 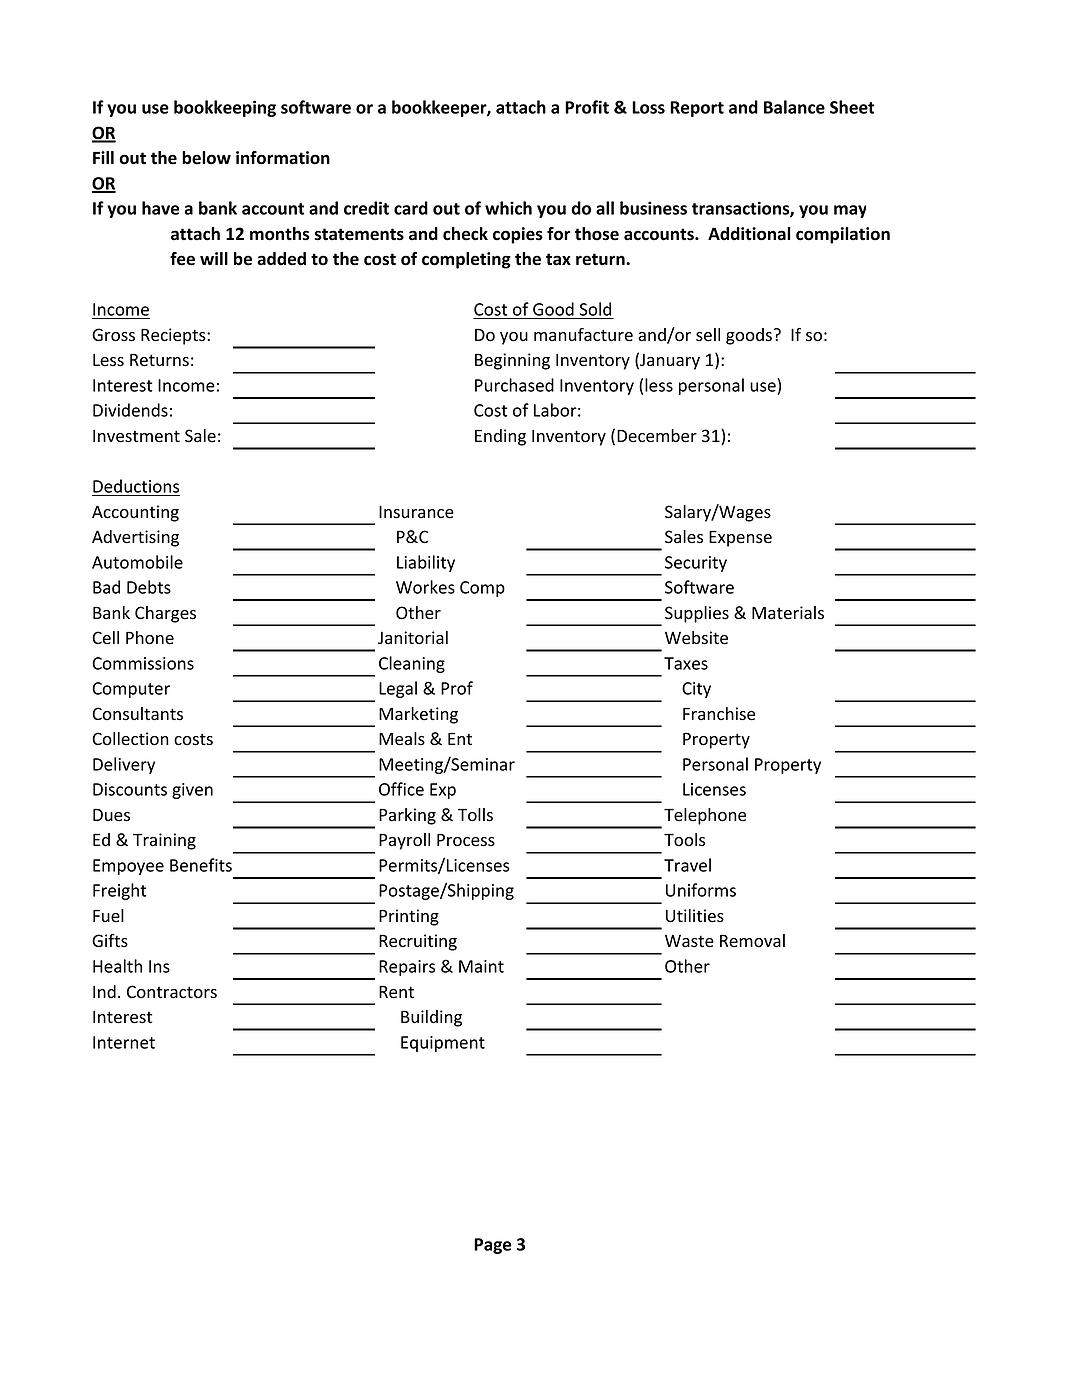 What do you see at coordinates (412, 664) in the screenshot?
I see `Cleaning` at bounding box center [412, 664].
